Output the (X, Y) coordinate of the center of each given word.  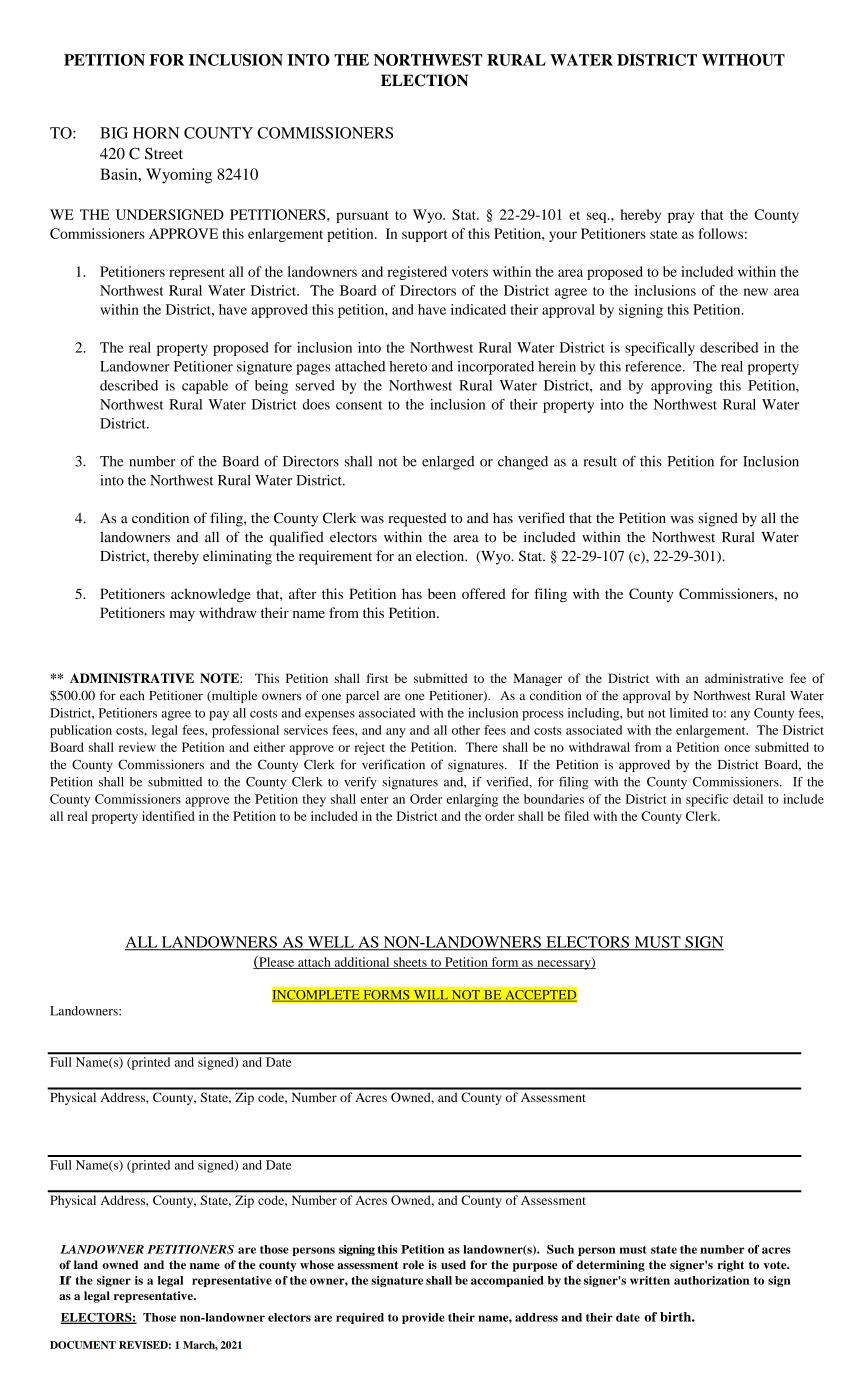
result (600, 461)
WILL (430, 996)
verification (393, 764)
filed (576, 816)
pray (681, 217)
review (137, 747)
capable (205, 387)
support (424, 236)
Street (164, 153)
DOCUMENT (83, 1345)
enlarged (448, 463)
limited (689, 713)
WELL (331, 943)
